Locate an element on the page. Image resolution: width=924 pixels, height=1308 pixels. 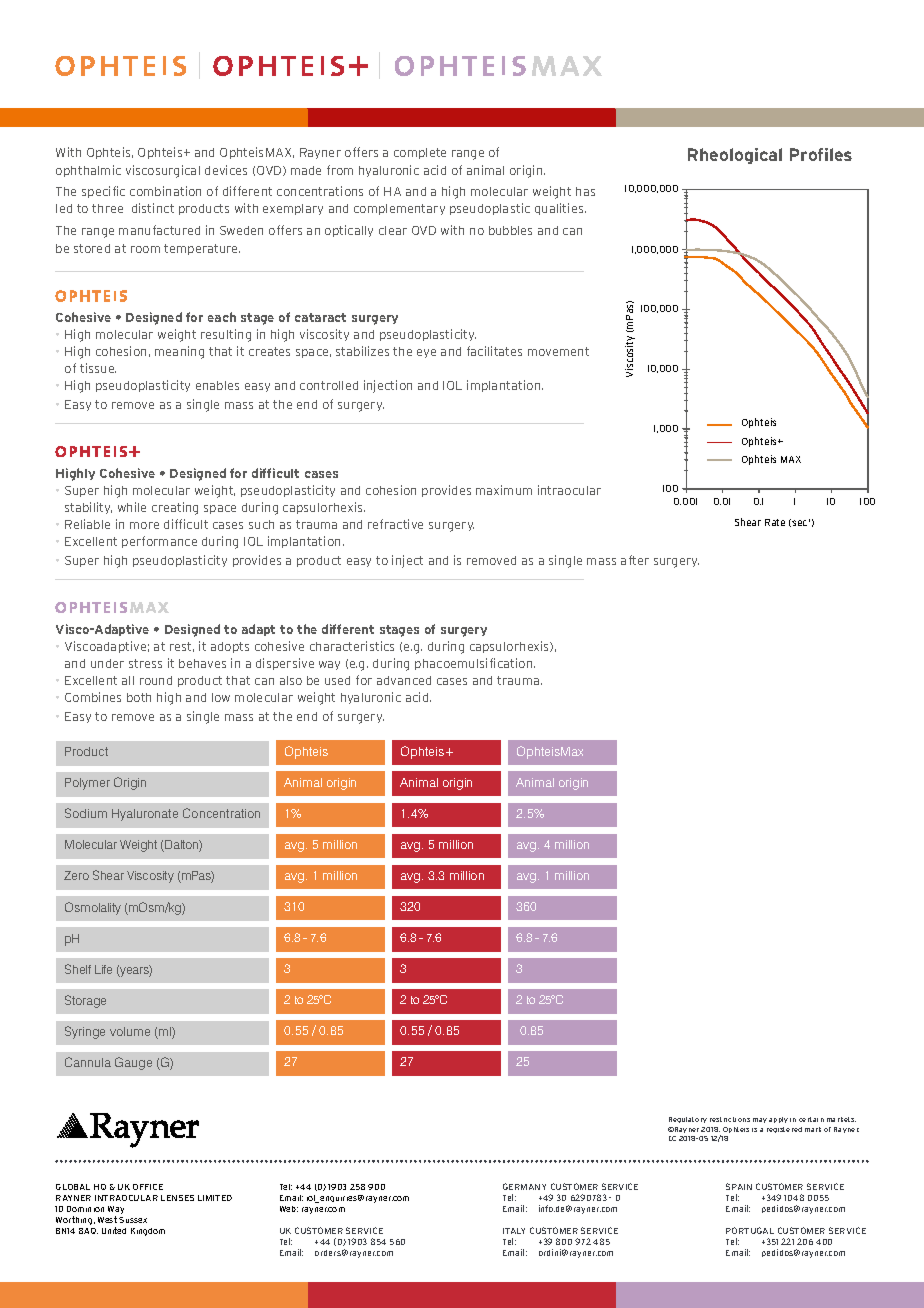
Rheological is located at coordinates (735, 156).
